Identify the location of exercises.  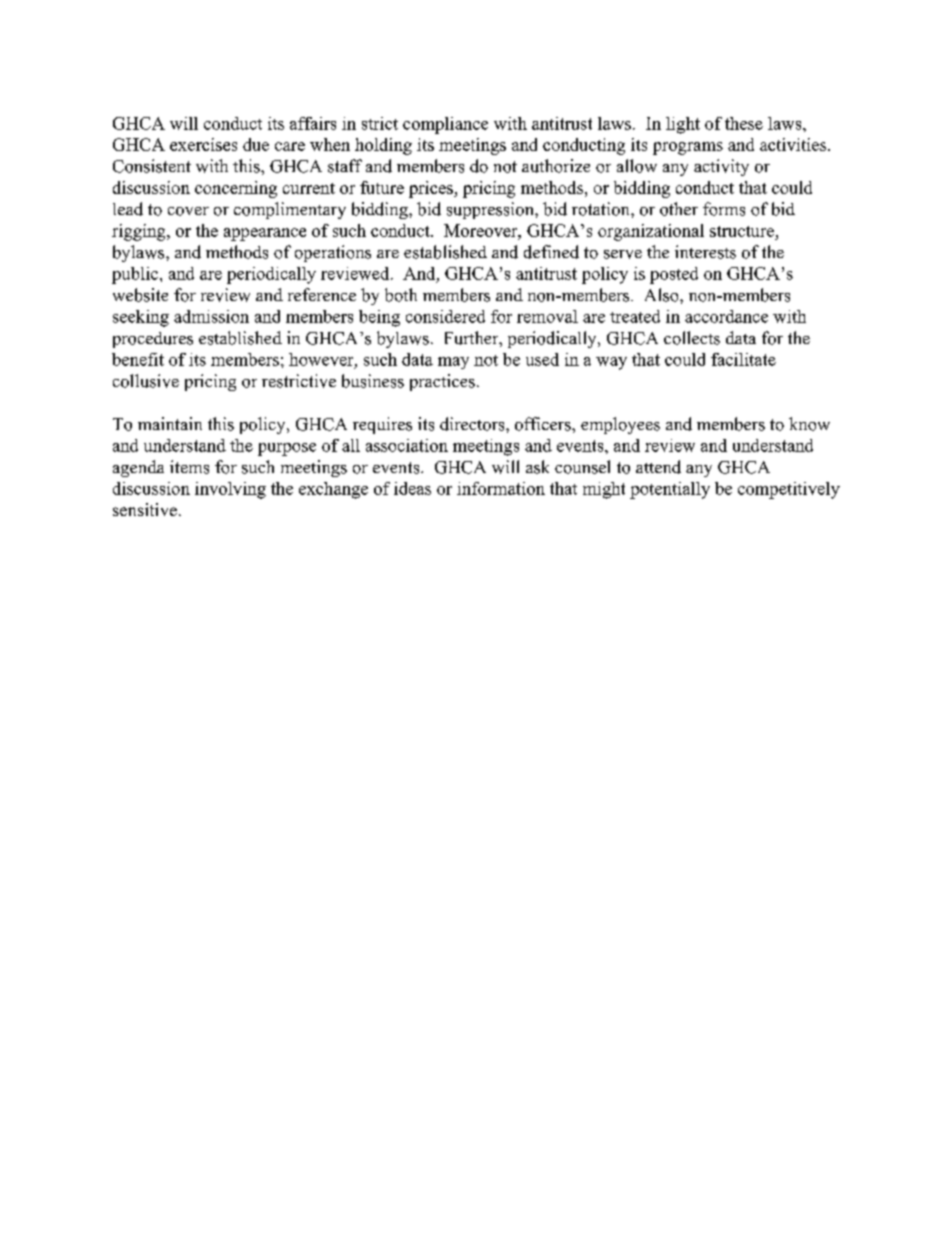
(203, 144).
